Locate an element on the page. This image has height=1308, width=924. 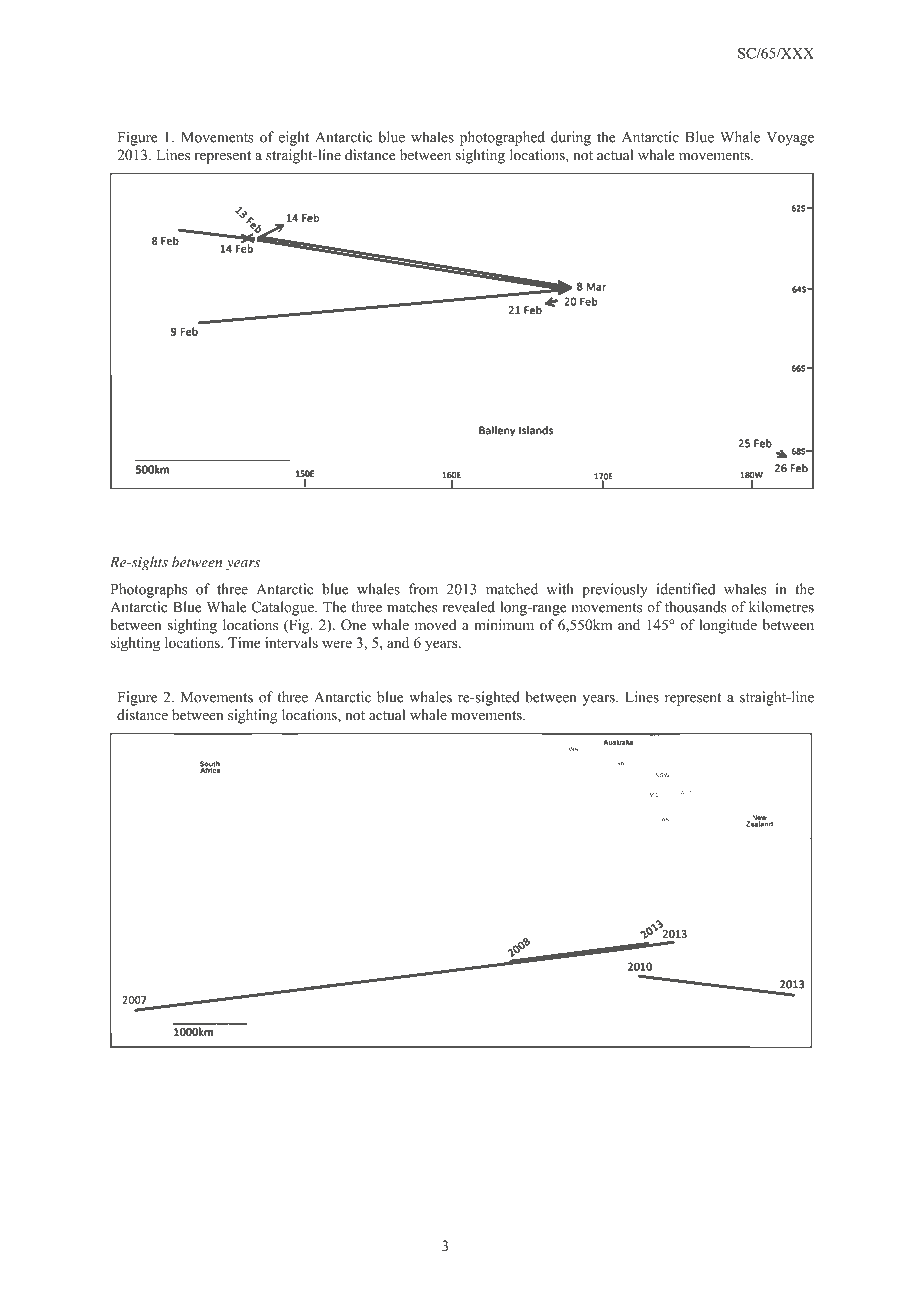
from is located at coordinates (423, 589).
